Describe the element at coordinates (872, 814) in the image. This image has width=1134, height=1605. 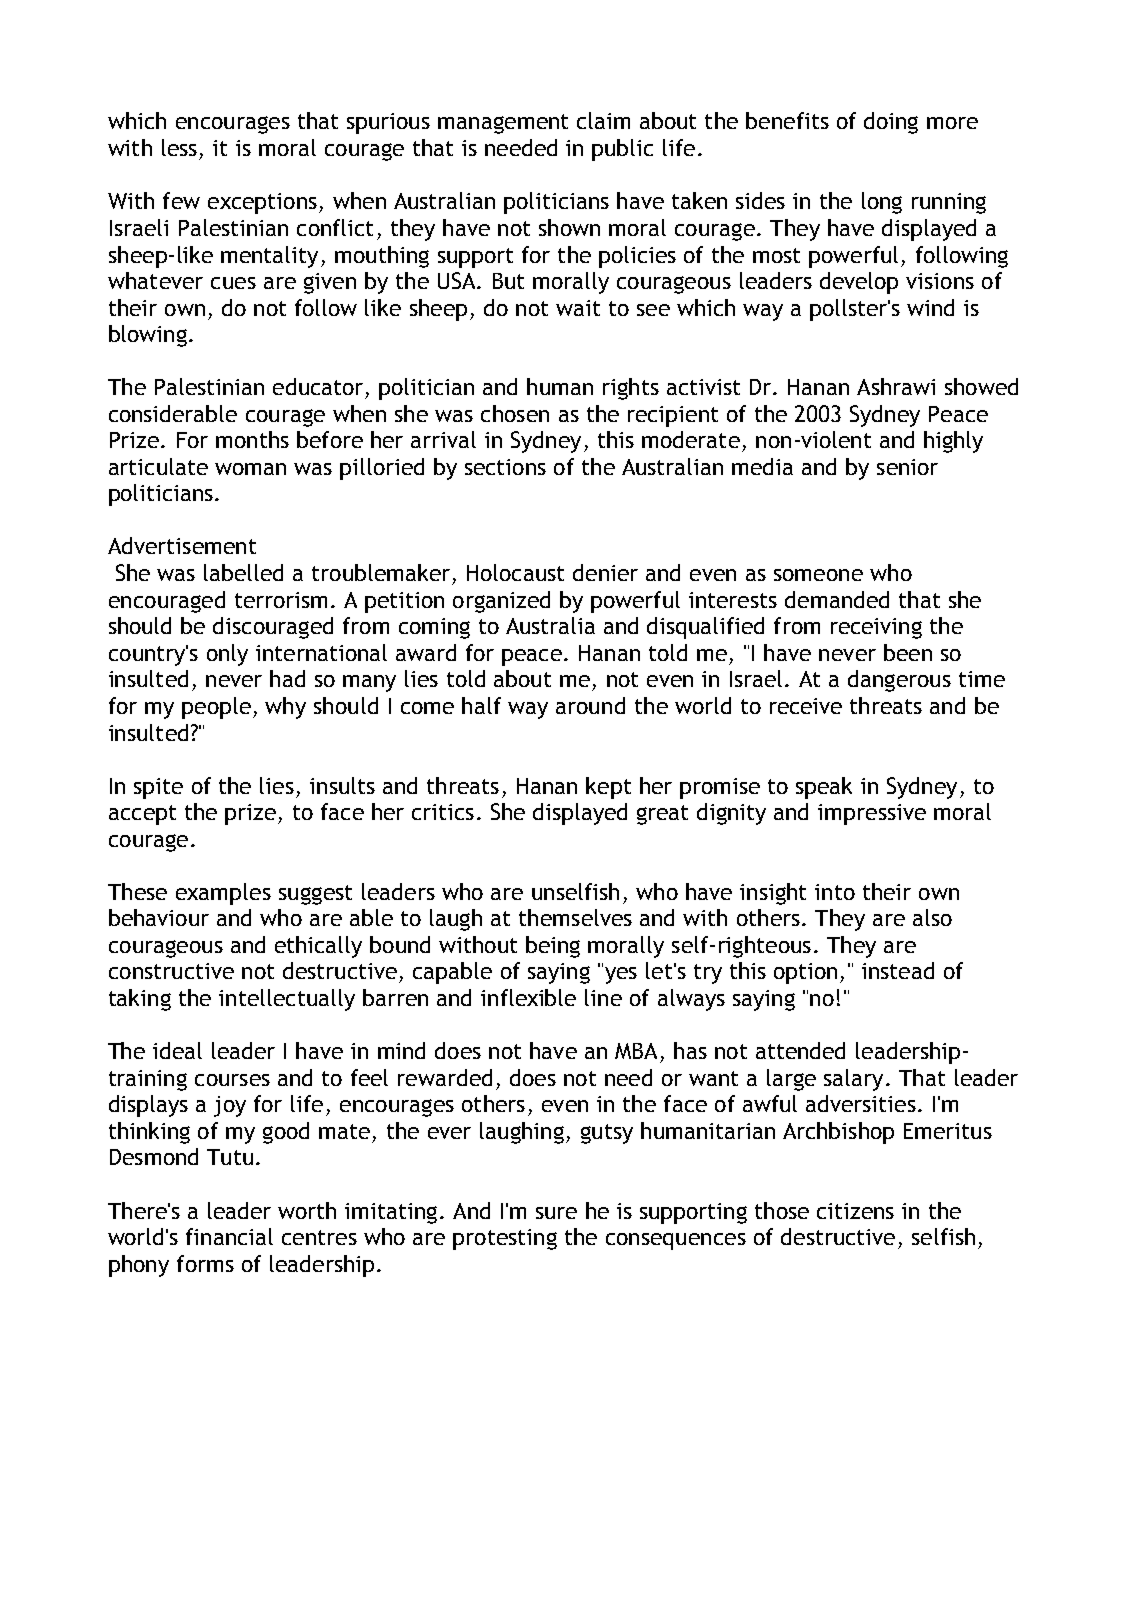
I see `impressive` at that location.
